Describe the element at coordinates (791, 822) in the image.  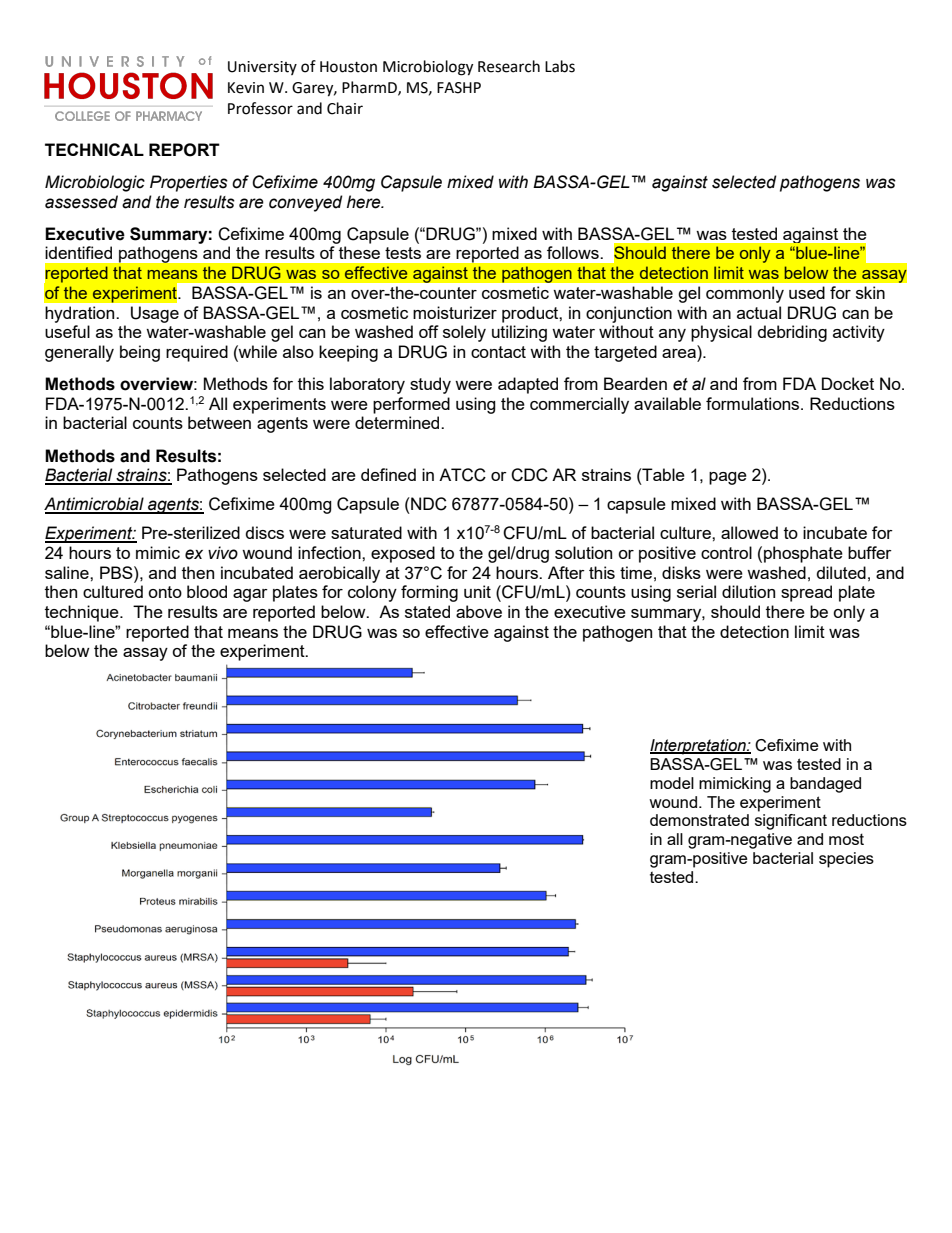
I see `significant` at that location.
